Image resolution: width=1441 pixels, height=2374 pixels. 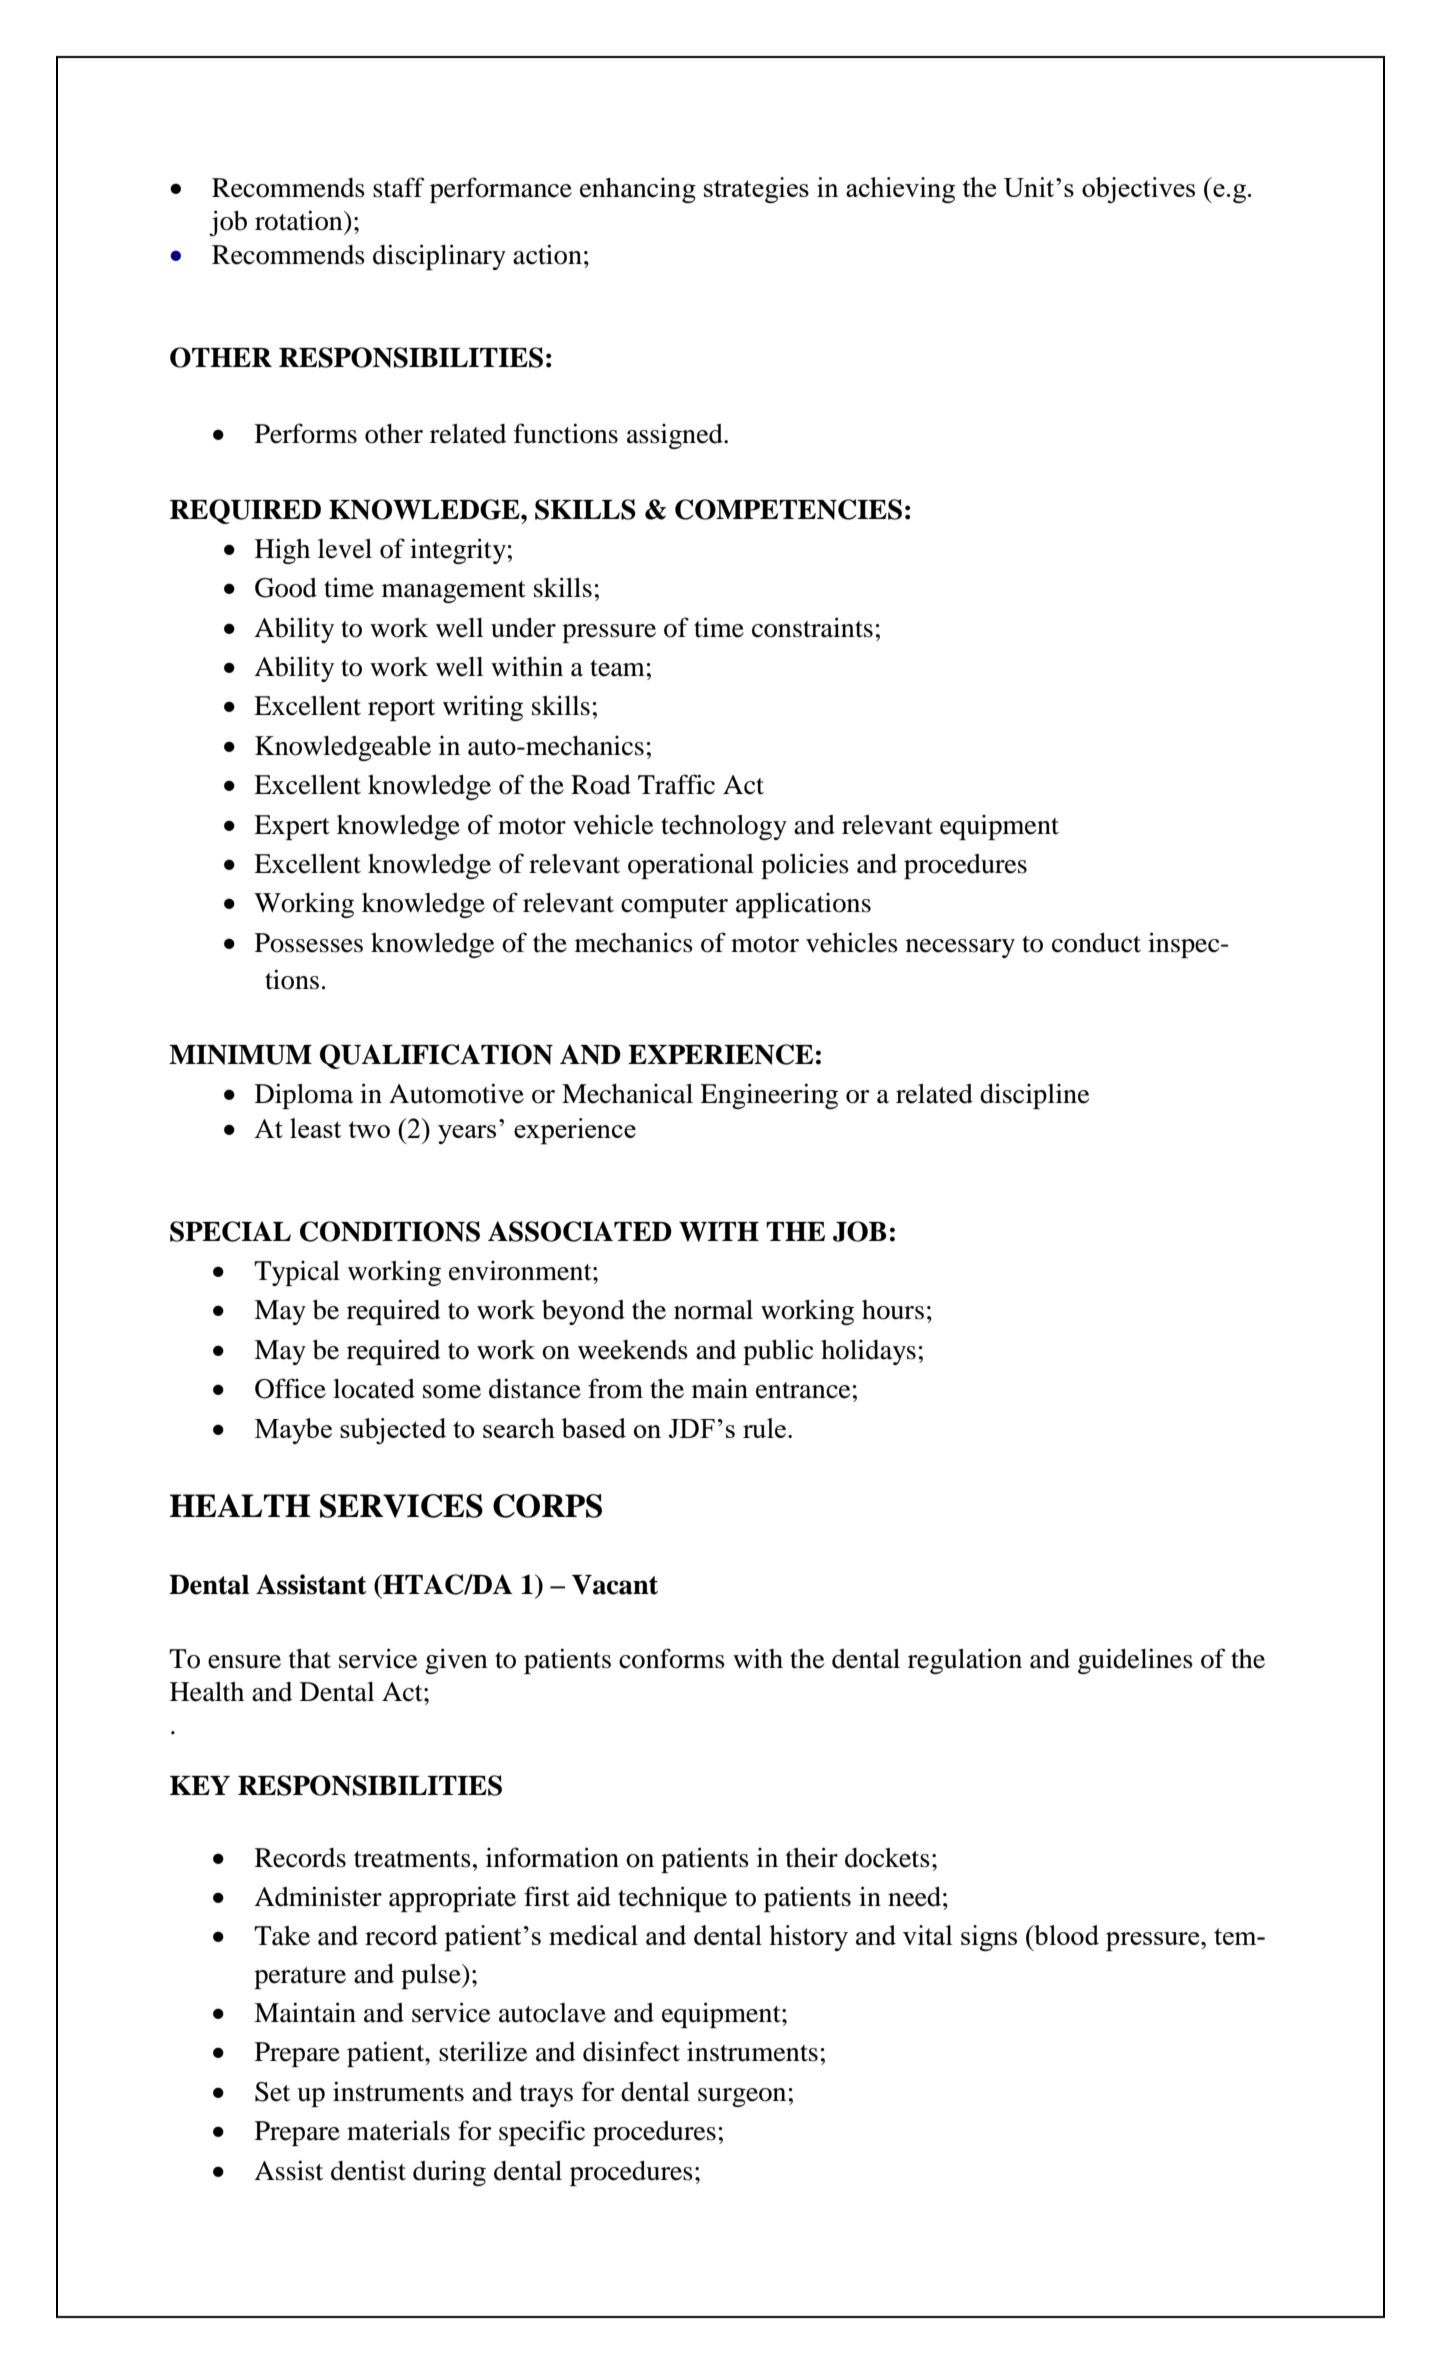 What do you see at coordinates (310, 1659) in the screenshot?
I see `that` at bounding box center [310, 1659].
